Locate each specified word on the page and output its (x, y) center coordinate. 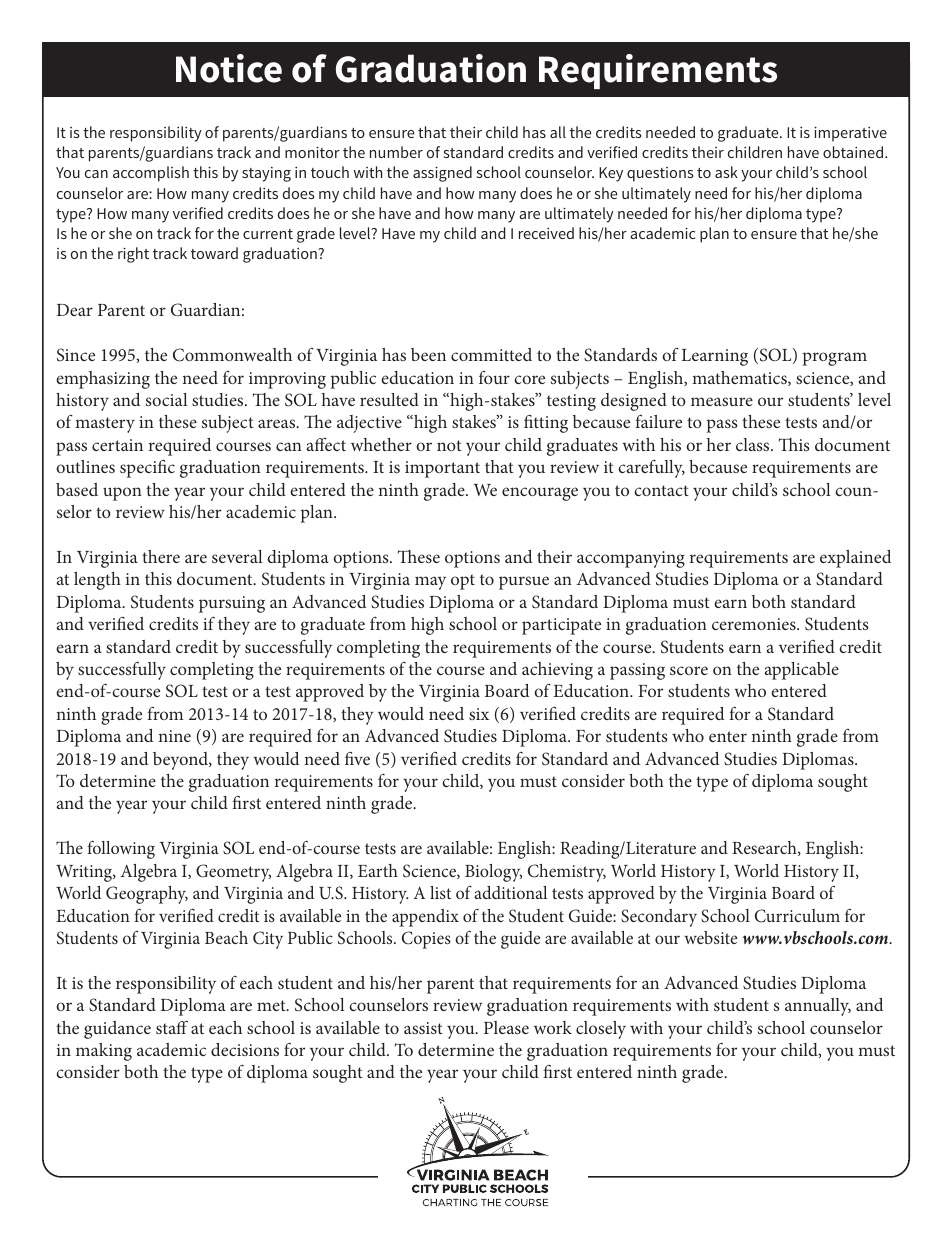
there (161, 556)
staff (172, 1027)
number (396, 152)
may (430, 583)
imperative (850, 134)
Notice (229, 68)
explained (855, 559)
